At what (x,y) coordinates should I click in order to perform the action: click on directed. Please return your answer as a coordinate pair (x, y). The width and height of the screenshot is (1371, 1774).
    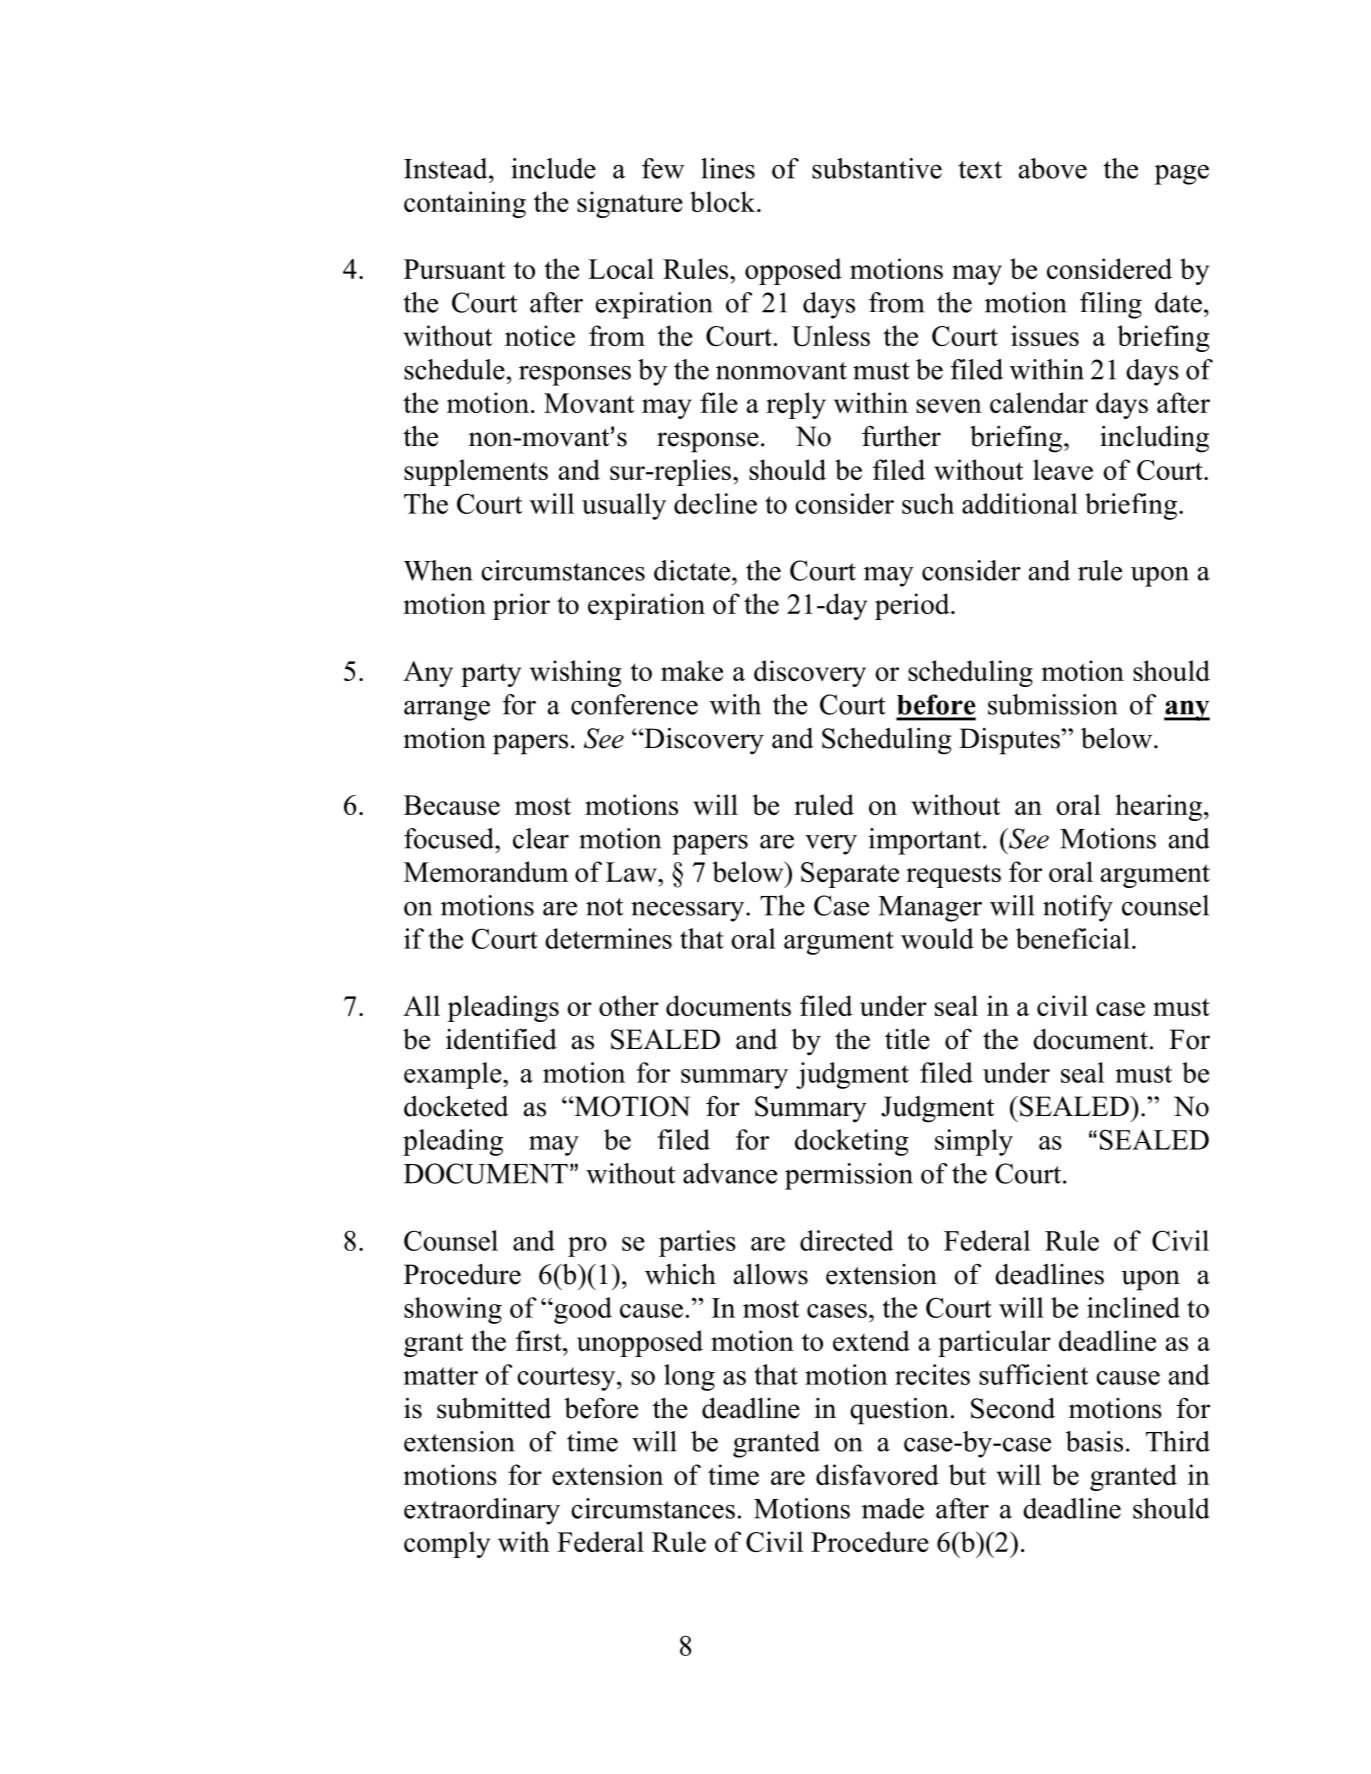
    Looking at the image, I should click on (846, 1240).
